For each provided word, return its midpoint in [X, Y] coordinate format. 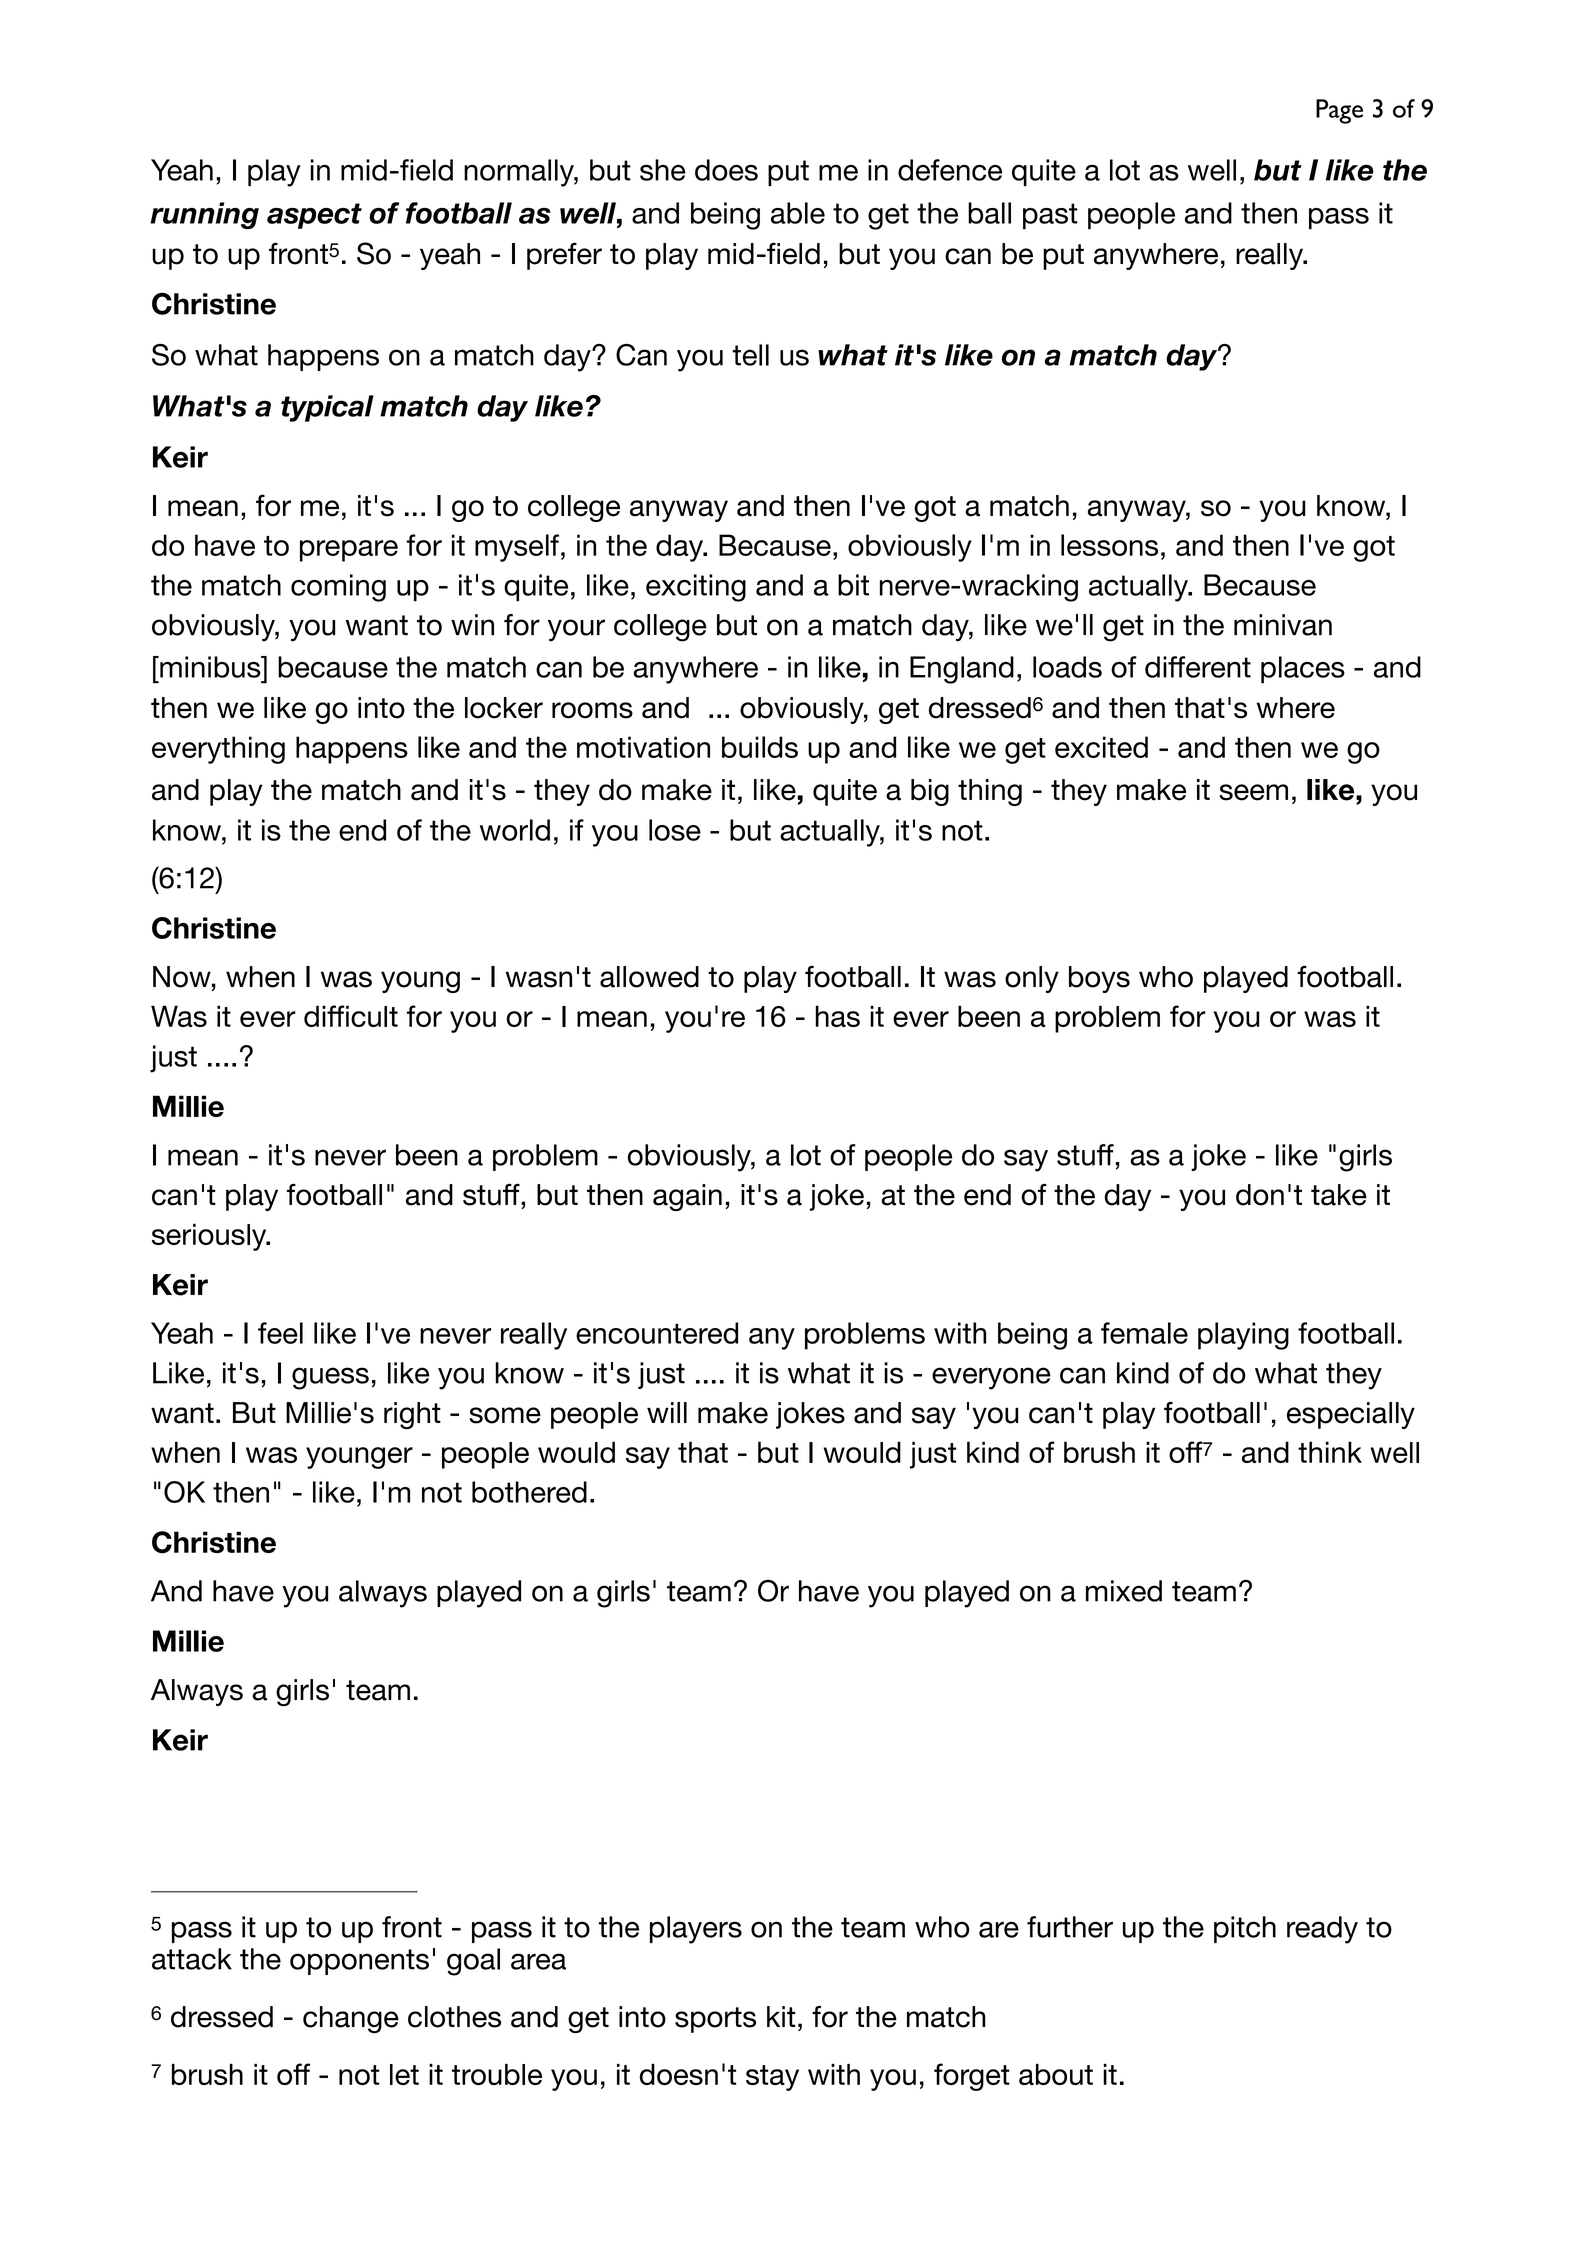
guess [330, 1378]
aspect [314, 216]
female [1144, 1333]
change [351, 2019]
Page [1339, 111]
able [798, 213]
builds [760, 747]
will [667, 1412]
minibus [210, 667]
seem [1253, 792]
